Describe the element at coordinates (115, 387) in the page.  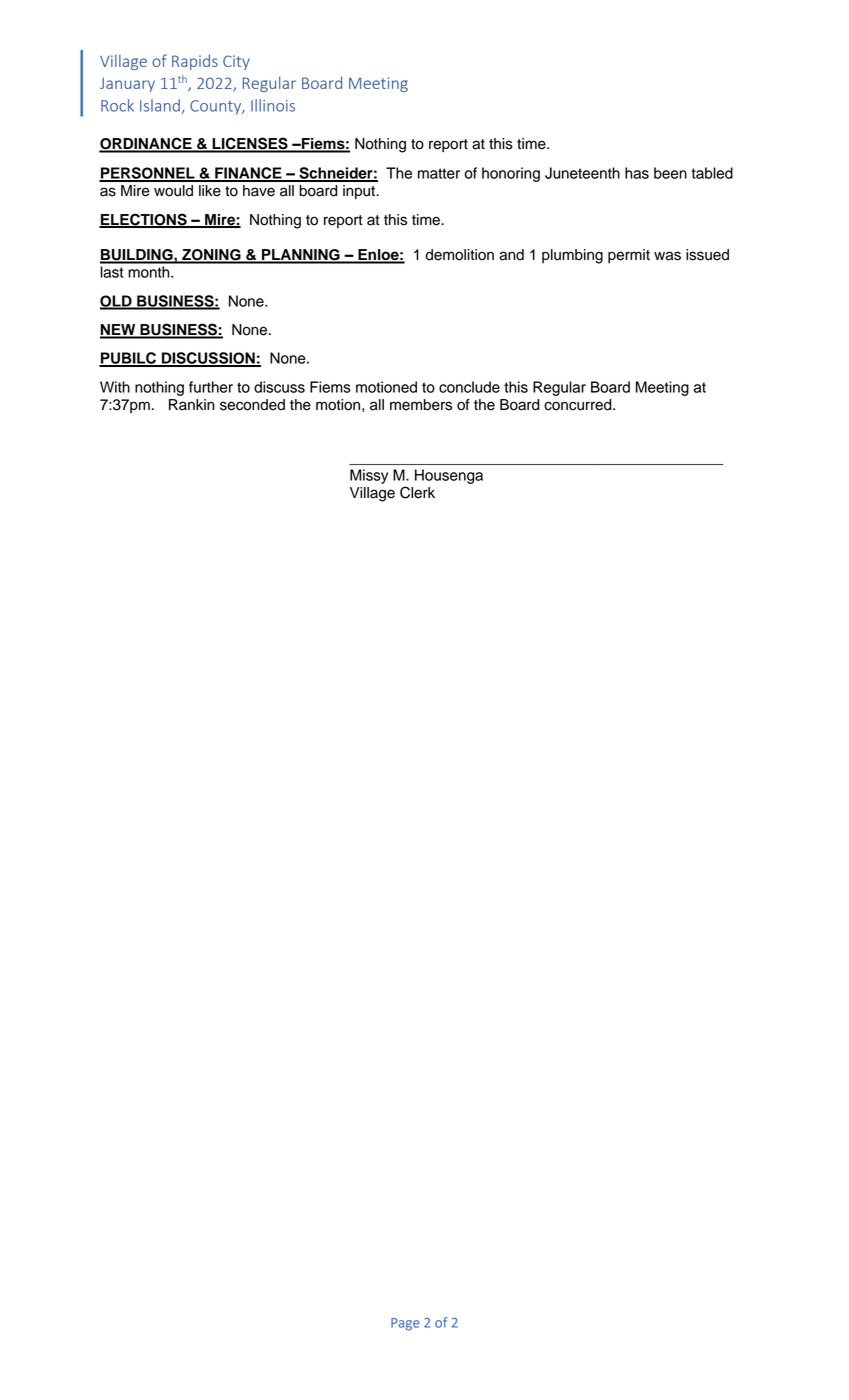
I see `With` at that location.
